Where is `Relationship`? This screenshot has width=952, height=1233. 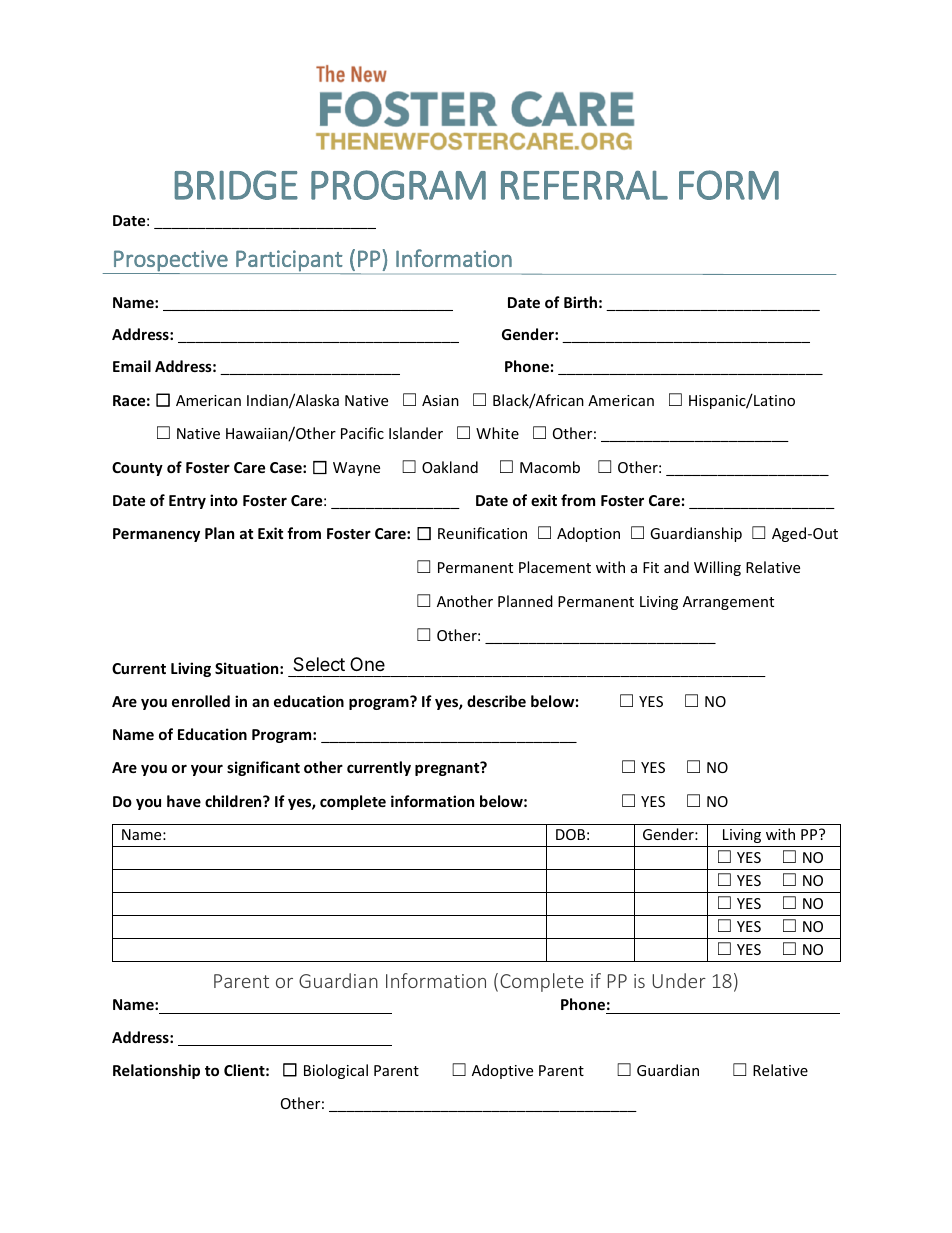
Relationship is located at coordinates (156, 1071).
